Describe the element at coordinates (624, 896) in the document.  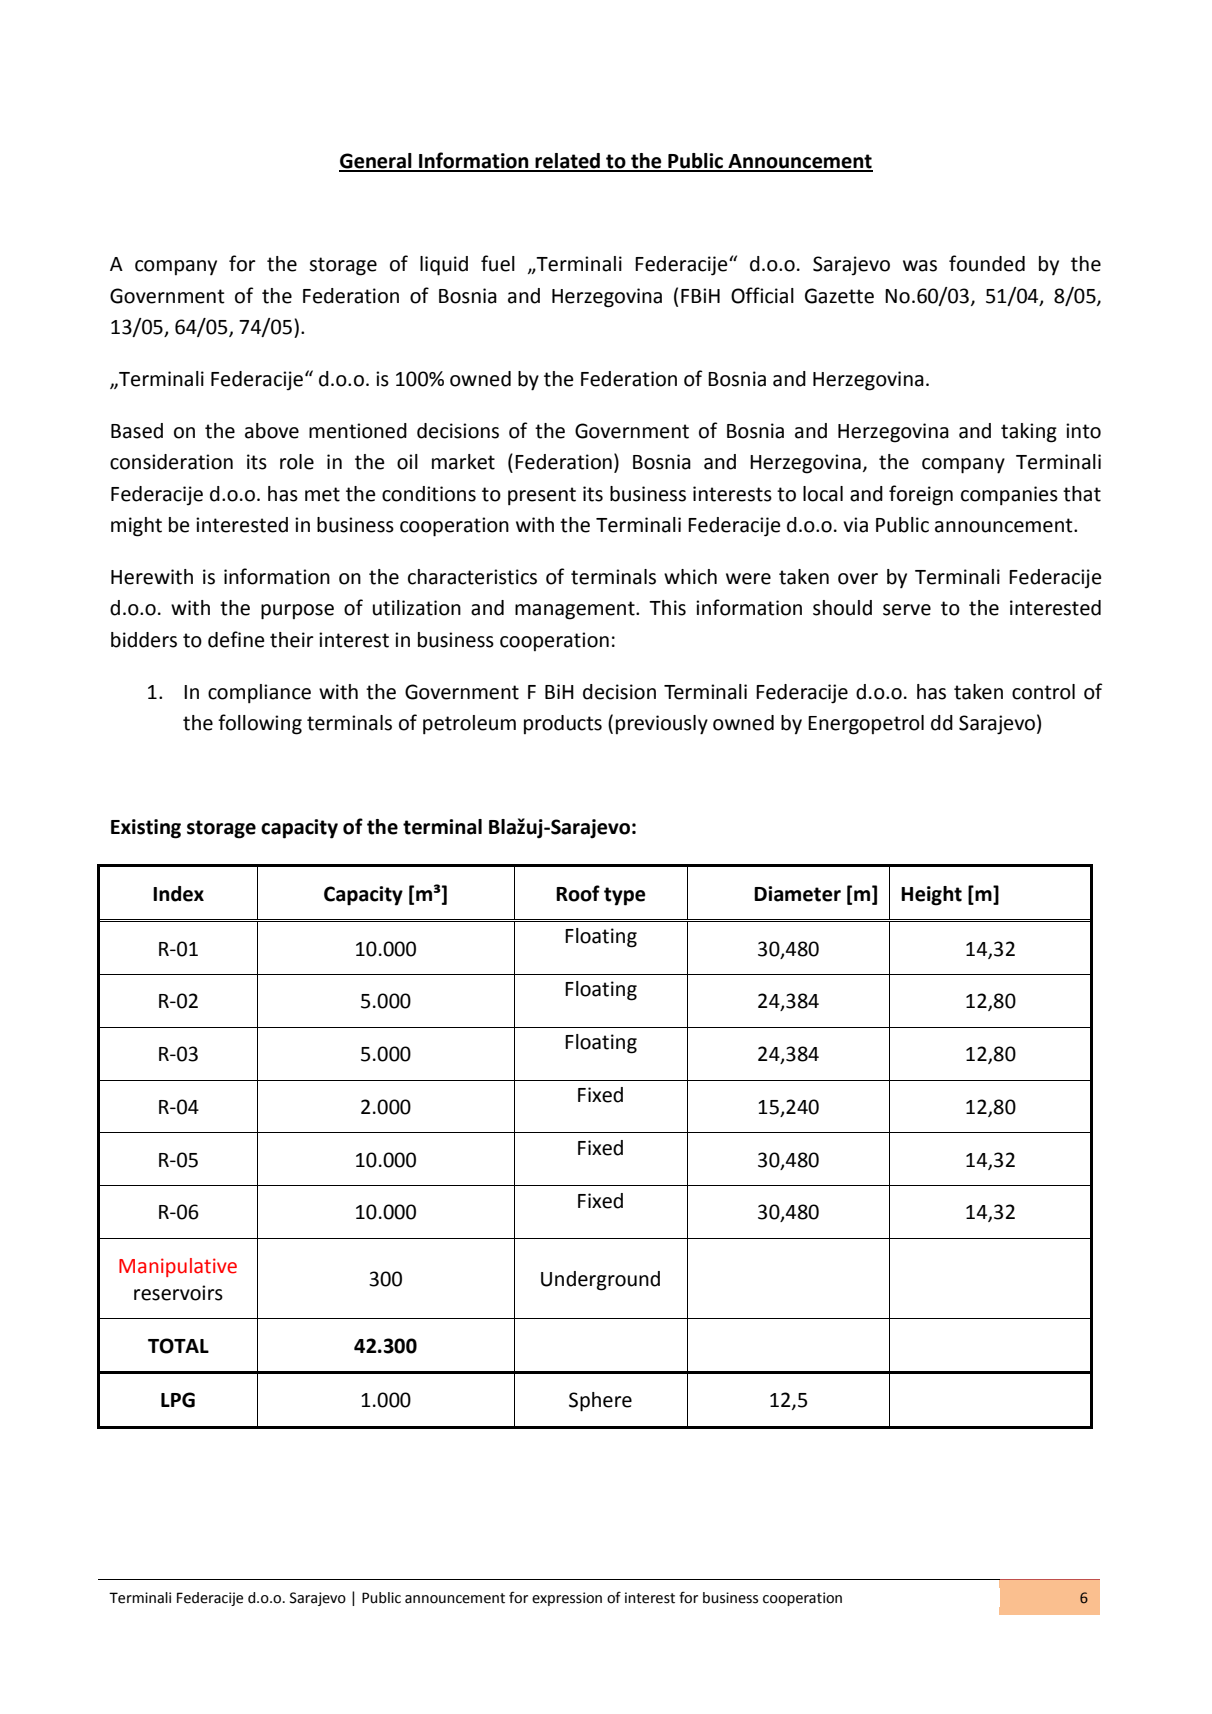
I see `type` at that location.
